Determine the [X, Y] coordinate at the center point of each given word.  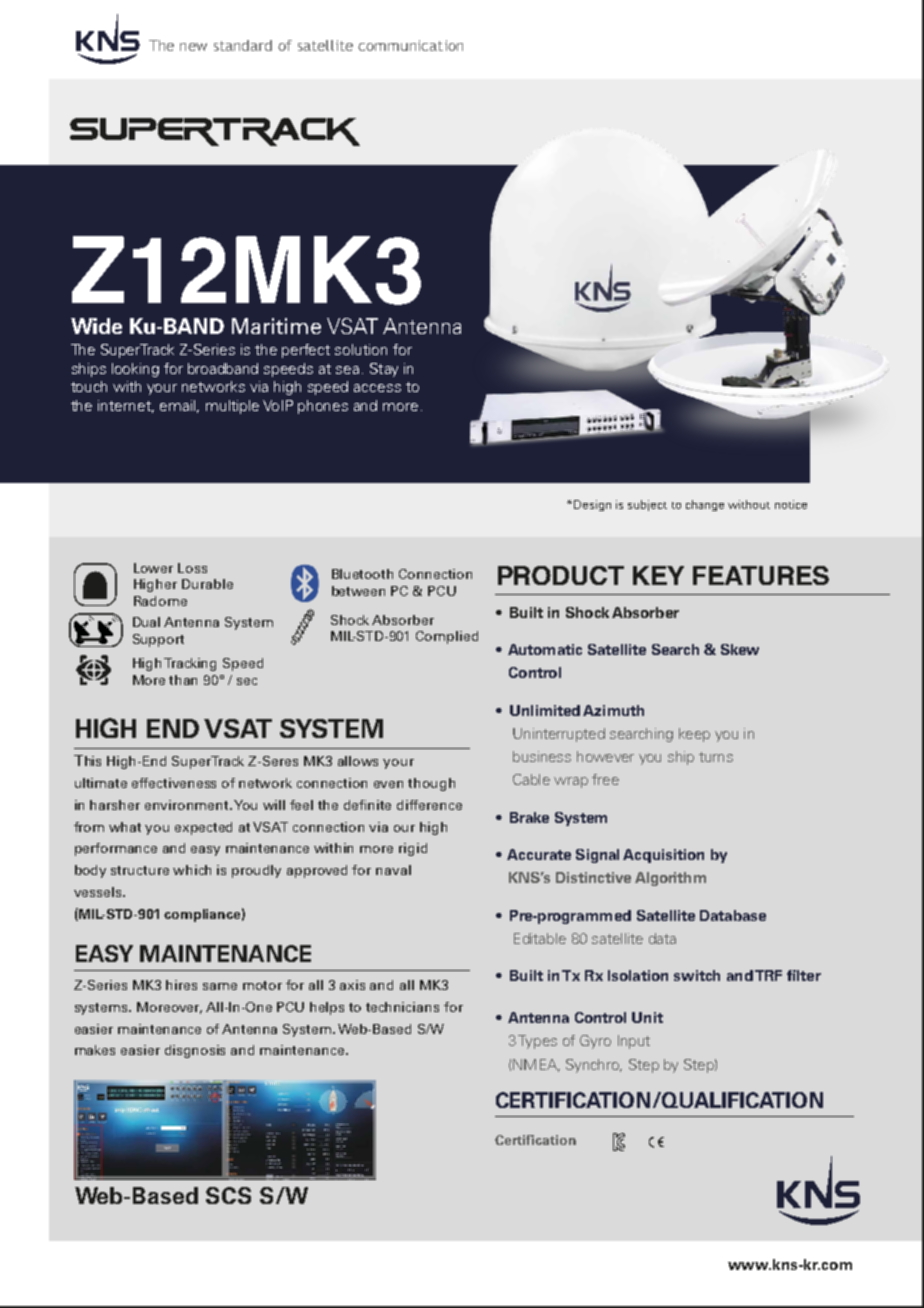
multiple [232, 407]
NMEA [536, 1065]
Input [634, 1042]
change [705, 505]
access [377, 388]
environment [188, 805]
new [193, 47]
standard [243, 45]
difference [429, 805]
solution [361, 349]
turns [716, 757]
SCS [228, 1195]
